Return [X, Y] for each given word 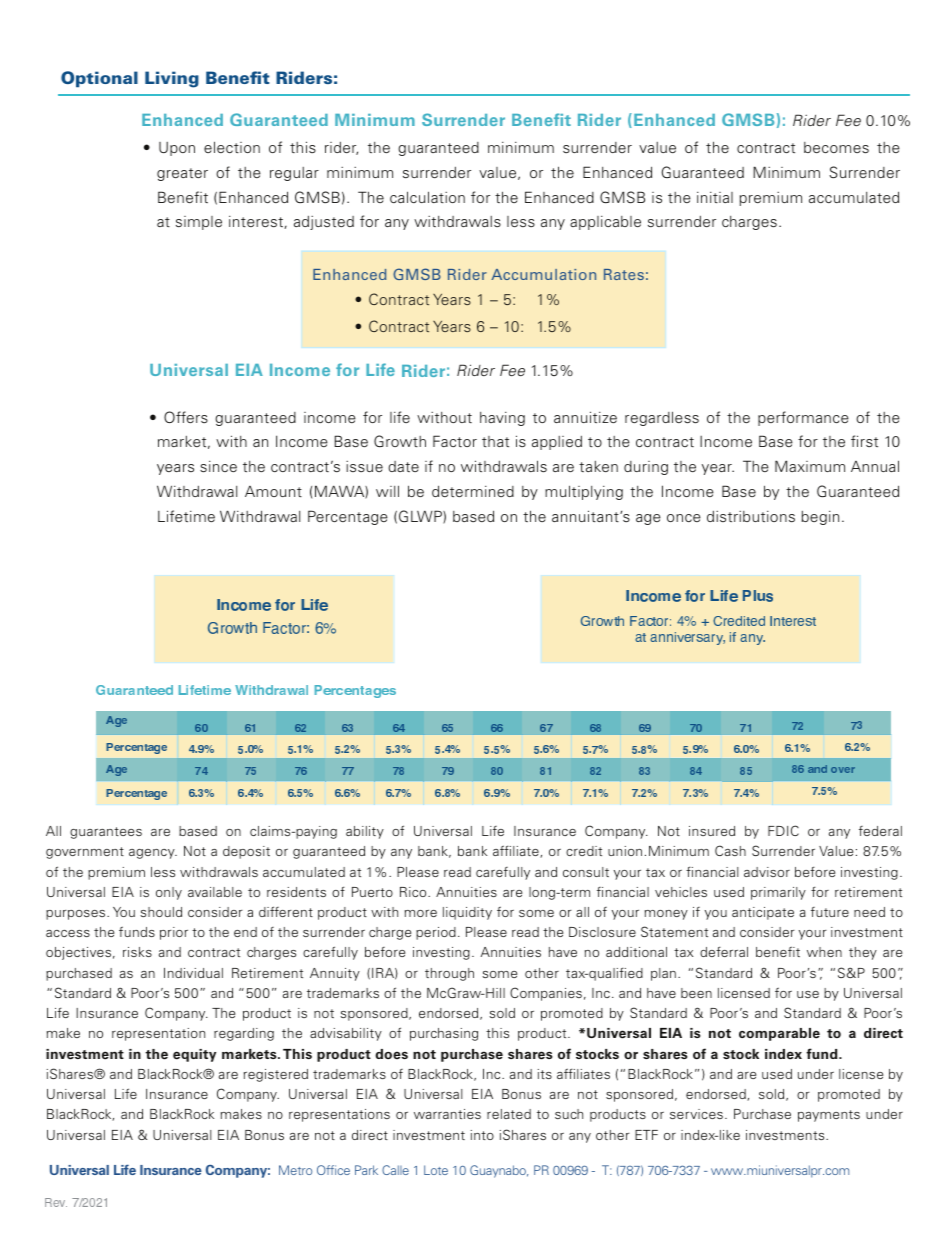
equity [194, 1055]
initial [715, 197]
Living [172, 79]
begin [820, 518]
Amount [273, 491]
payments [829, 1116]
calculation [427, 197]
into [482, 1135]
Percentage [348, 517]
